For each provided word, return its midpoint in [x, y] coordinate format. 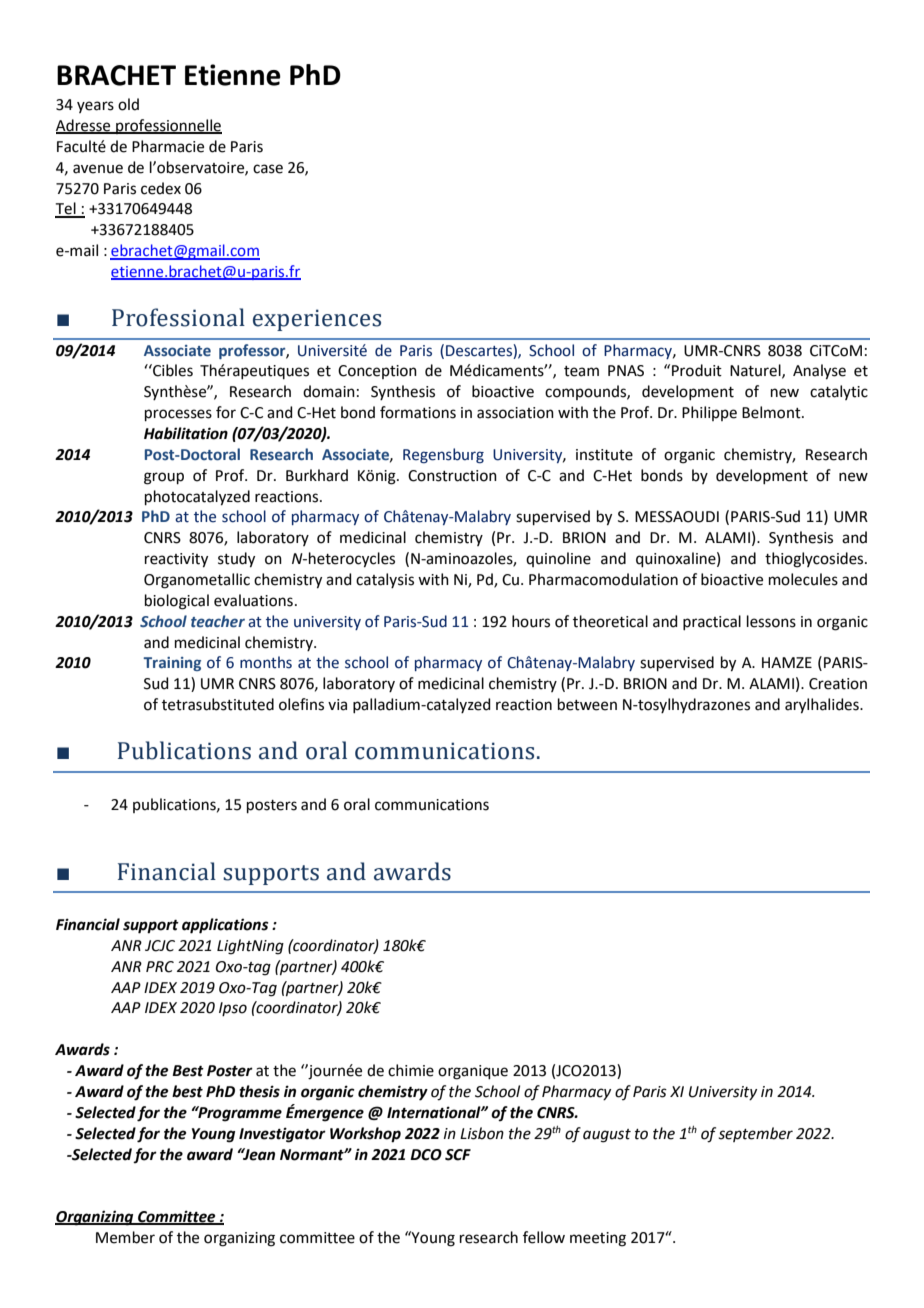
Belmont [772, 412]
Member [125, 1237]
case [268, 169]
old [128, 104]
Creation [838, 684]
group [164, 478]
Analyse [819, 372]
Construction [452, 476]
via [337, 705]
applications [225, 926]
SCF [458, 1155]
